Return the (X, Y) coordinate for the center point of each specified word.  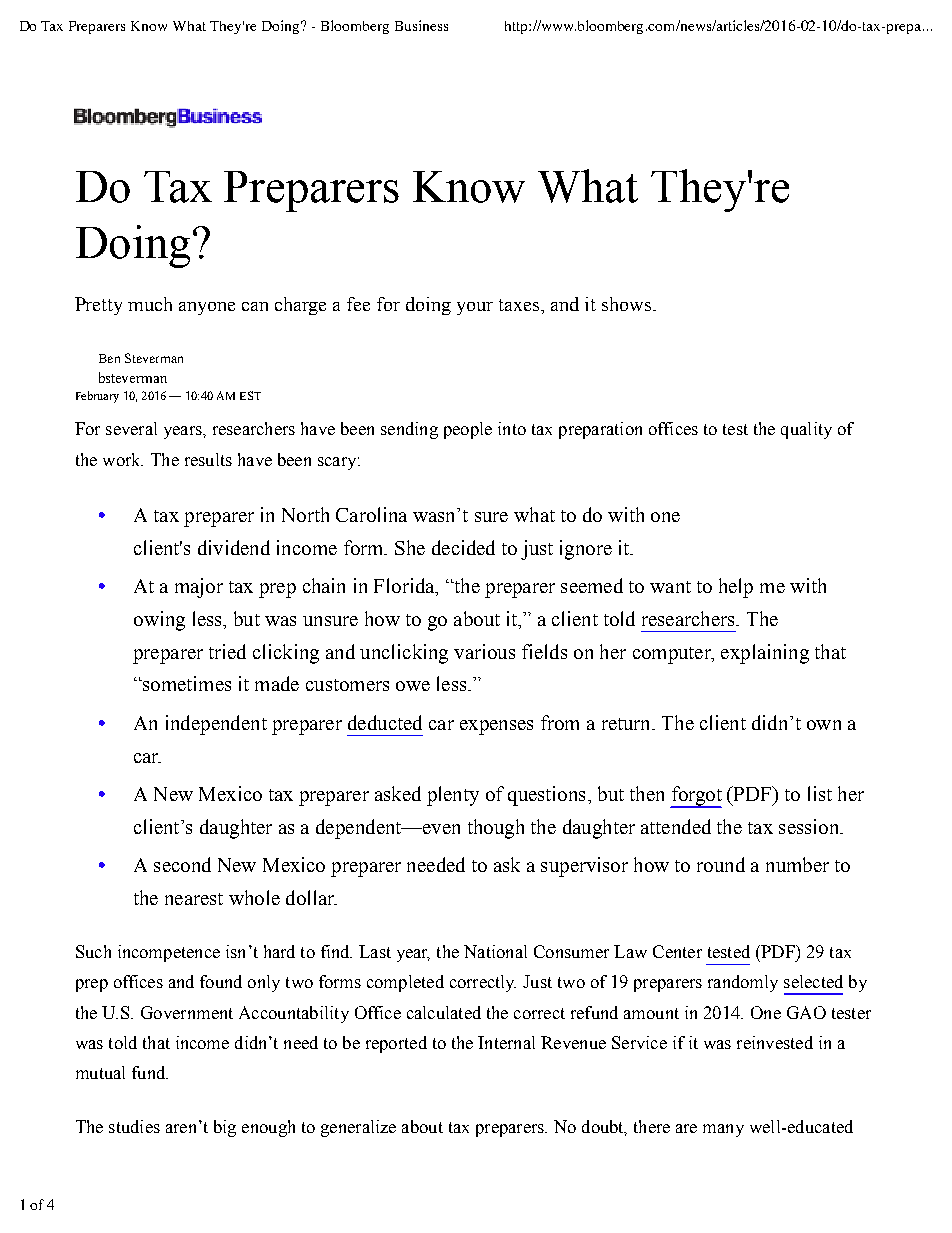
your (475, 308)
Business (421, 25)
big (225, 1128)
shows (626, 304)
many (723, 1130)
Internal (506, 1042)
